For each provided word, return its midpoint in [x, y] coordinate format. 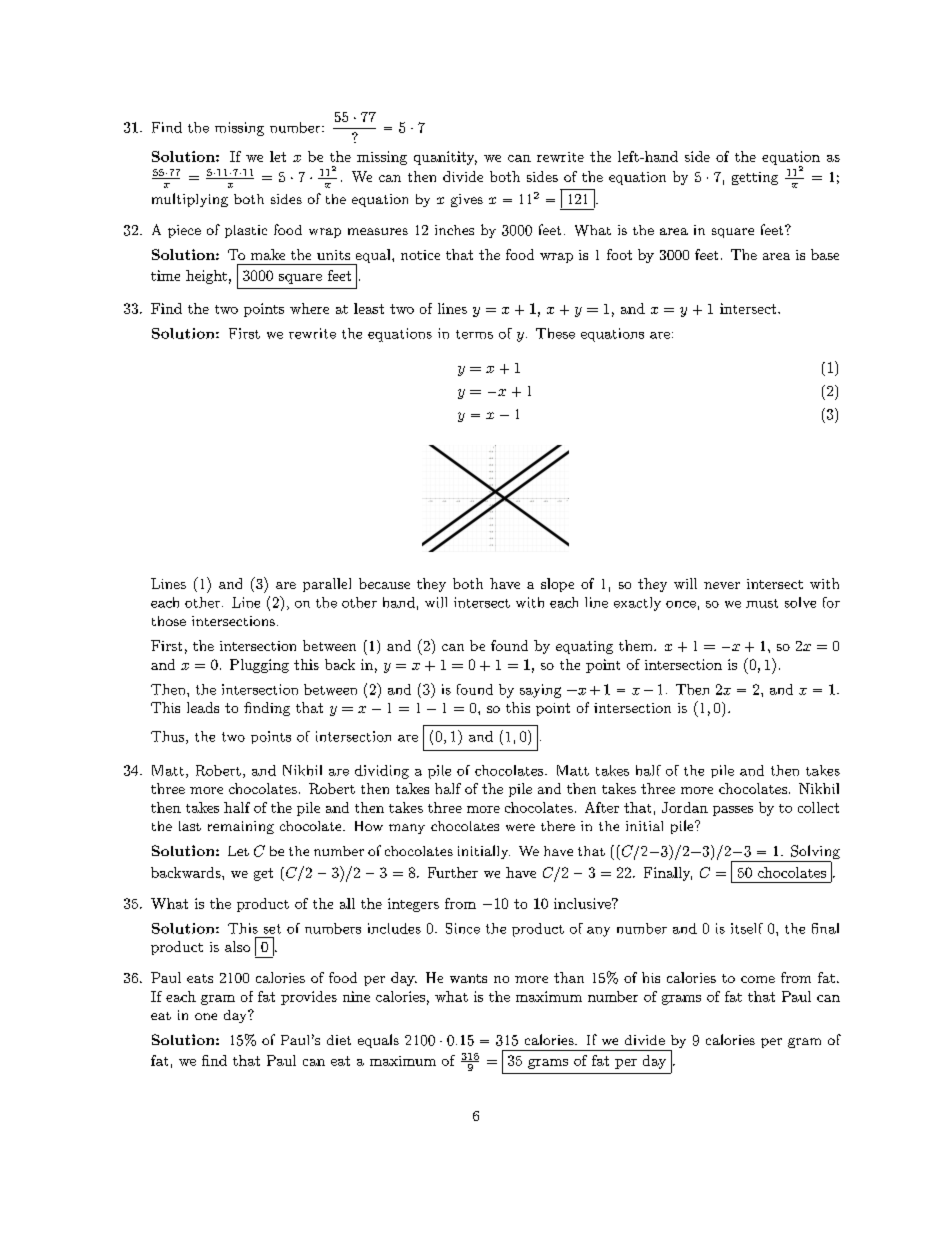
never [722, 585]
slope [557, 585]
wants [468, 978]
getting [755, 178]
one [206, 1016]
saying [540, 691]
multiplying [190, 200]
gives [467, 200]
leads [203, 707]
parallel [327, 585]
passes [733, 811]
